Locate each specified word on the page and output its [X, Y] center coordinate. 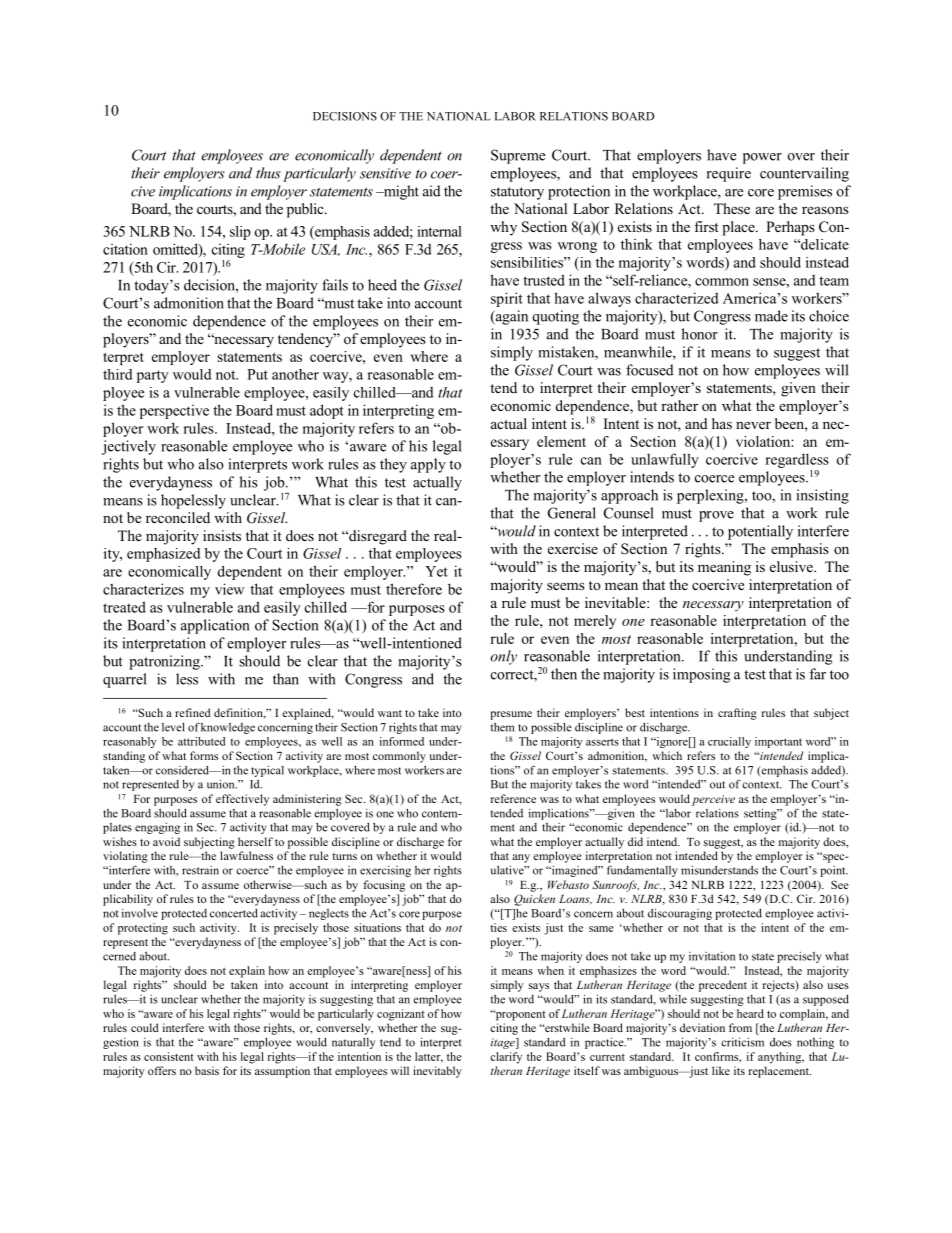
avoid [166, 841]
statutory [517, 193]
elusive [792, 566]
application [215, 626]
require [729, 174]
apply [428, 465]
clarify [506, 1058]
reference [513, 798]
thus [268, 173]
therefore [414, 589]
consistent [169, 1056]
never [753, 425]
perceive [713, 800]
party [152, 376]
